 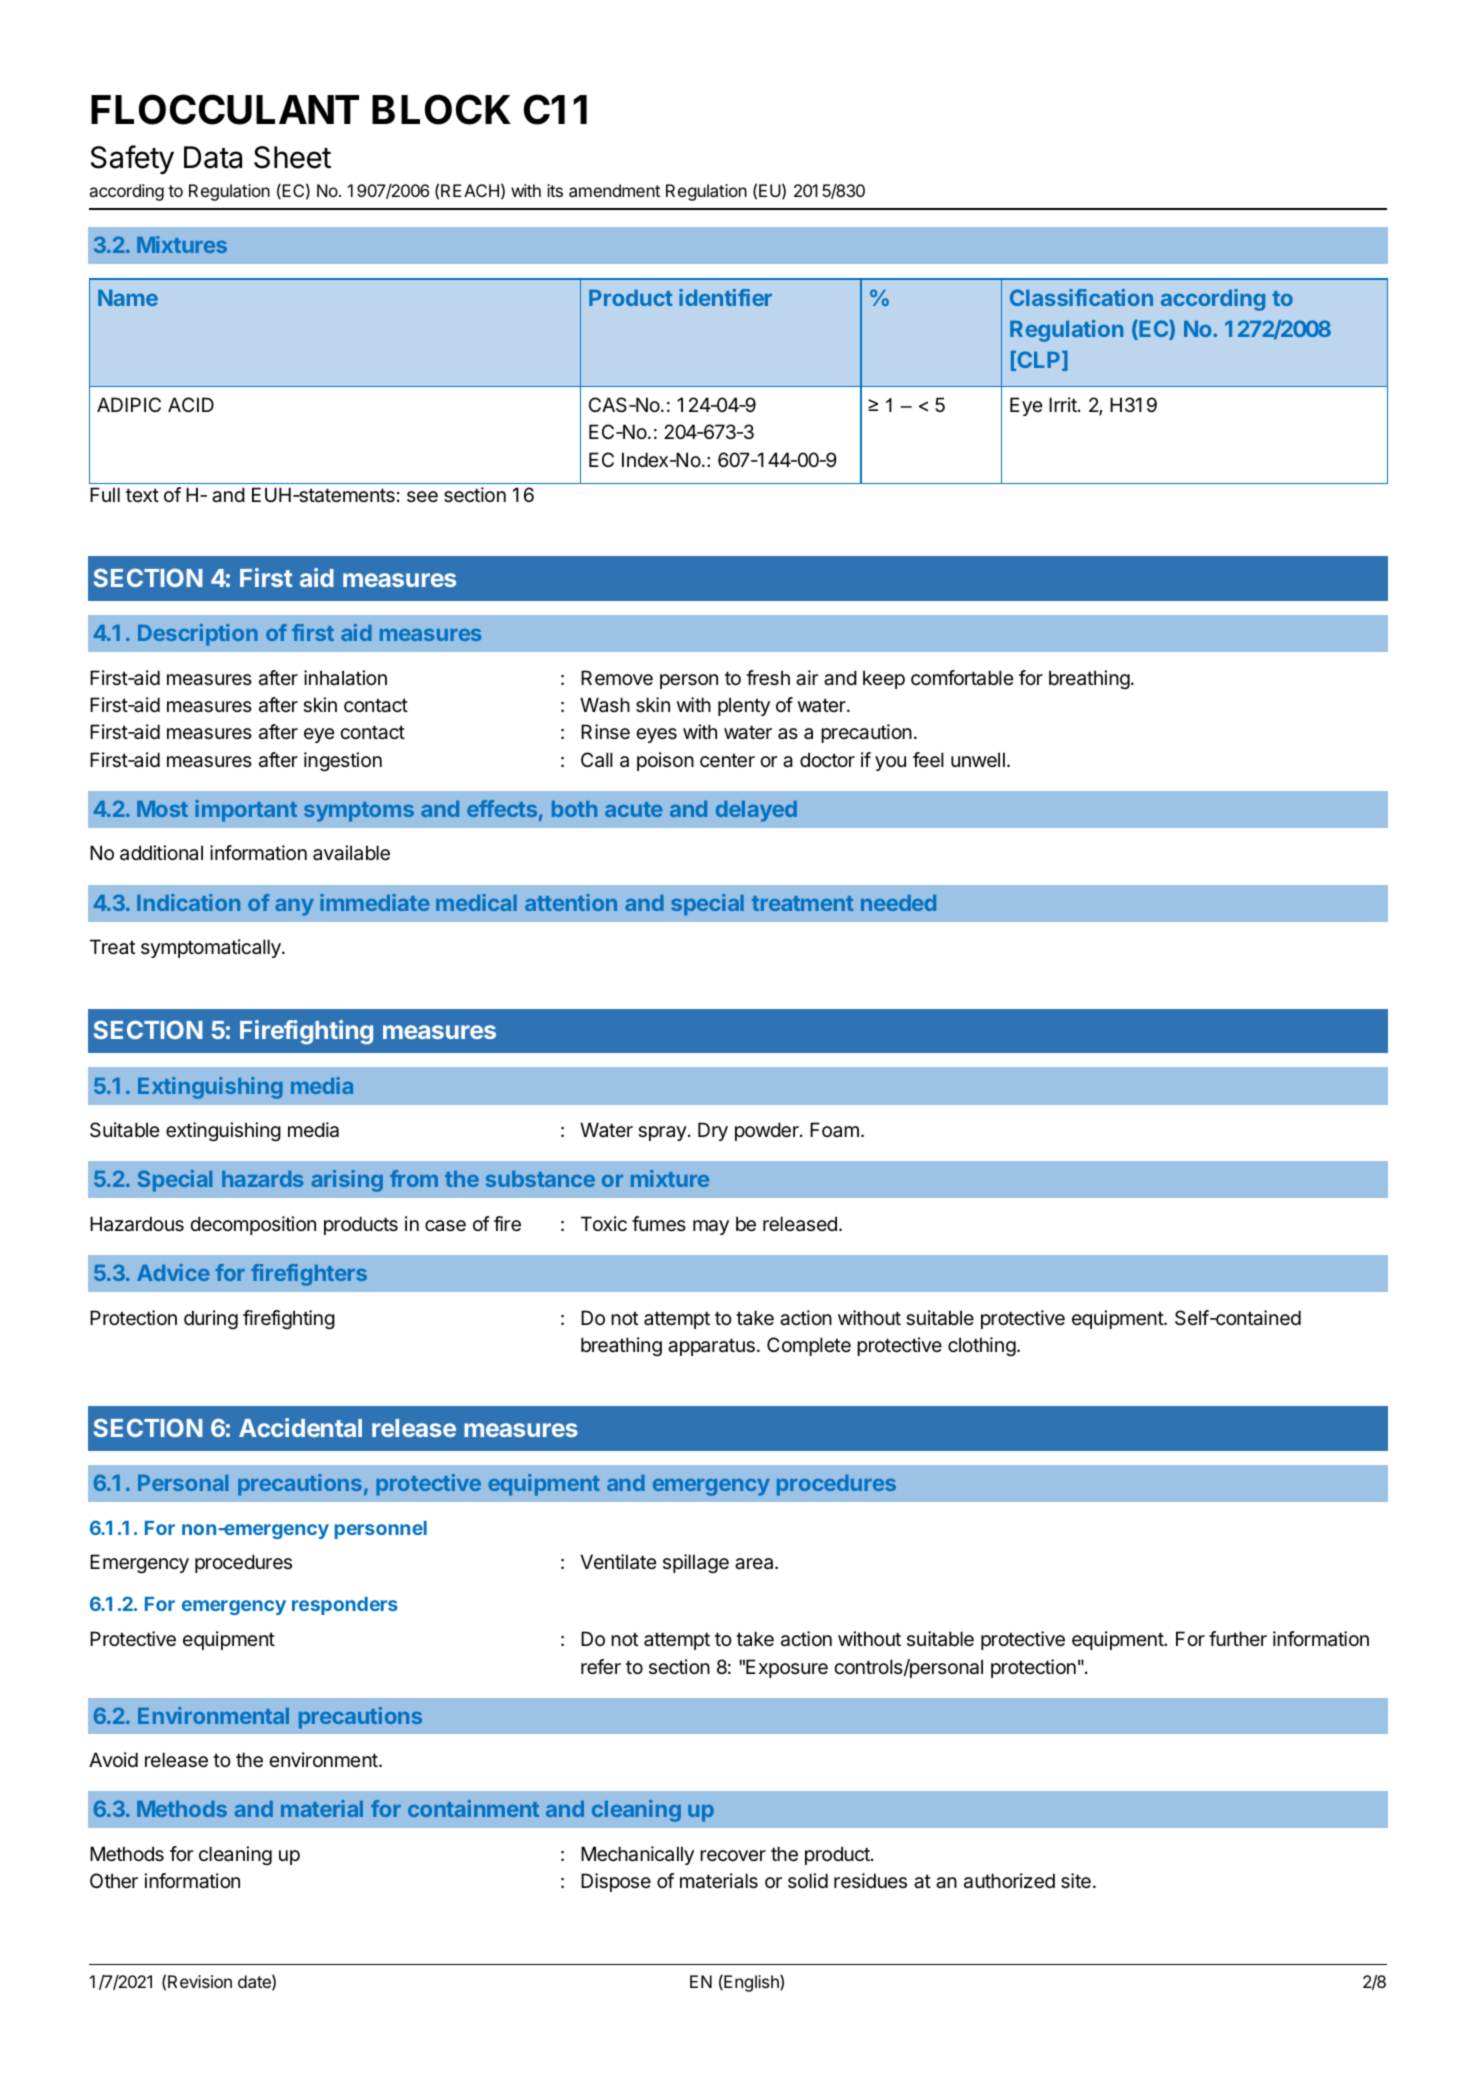 I want to click on comfortable, so click(x=962, y=678).
